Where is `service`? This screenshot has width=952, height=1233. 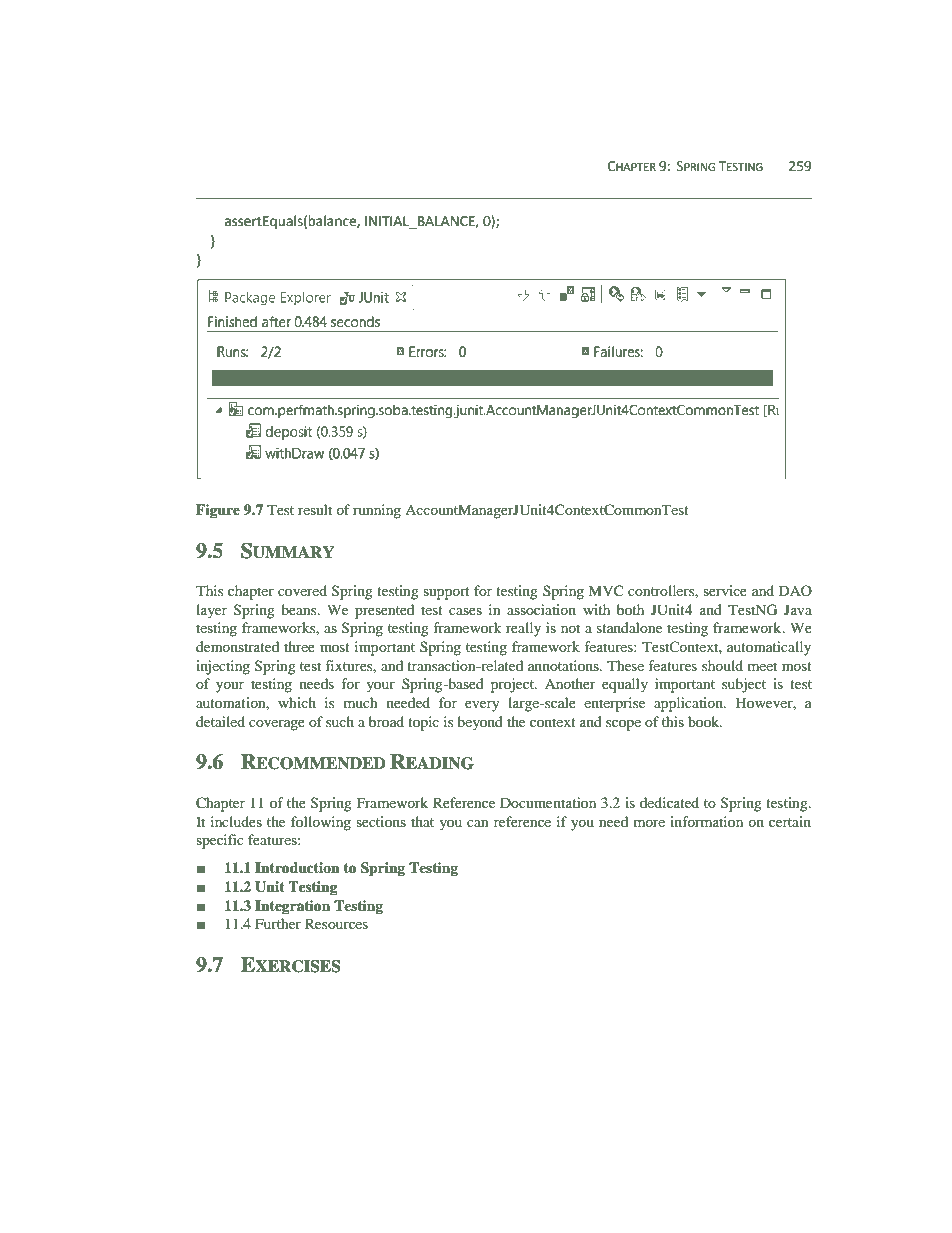
service is located at coordinates (725, 590).
